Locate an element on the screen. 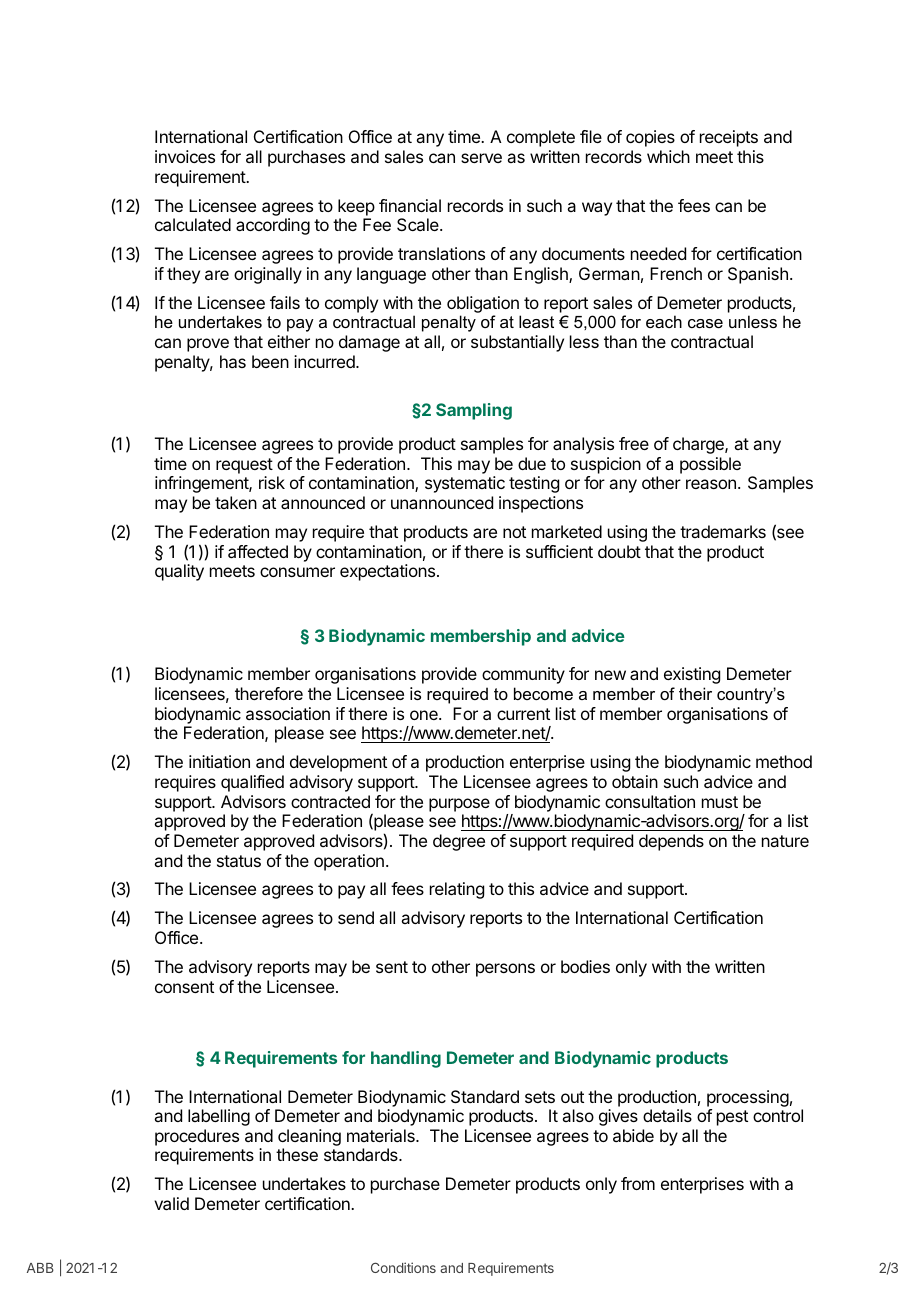 The image size is (924, 1308). invoices is located at coordinates (185, 156).
